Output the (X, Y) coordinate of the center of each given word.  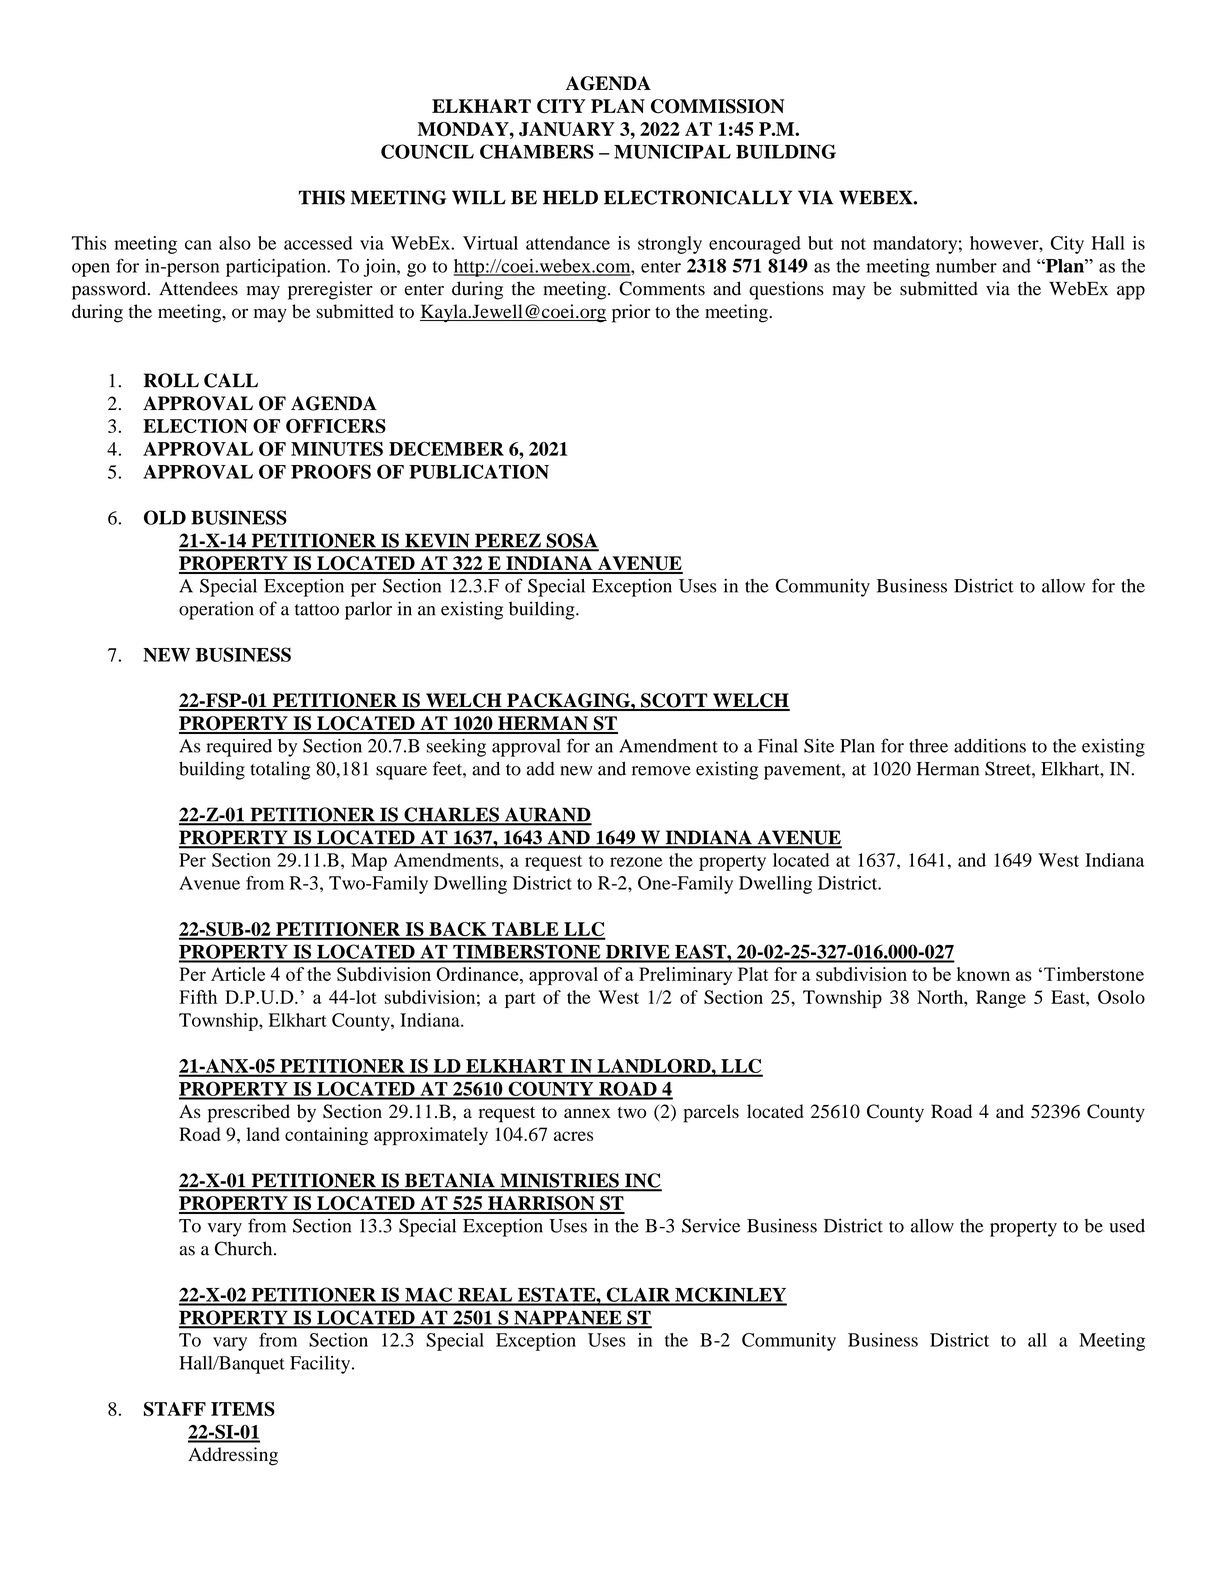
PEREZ (508, 542)
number (966, 265)
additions (990, 746)
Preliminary (686, 976)
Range (1001, 999)
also (235, 243)
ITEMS (243, 1409)
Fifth (198, 997)
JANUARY (567, 129)
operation (216, 610)
